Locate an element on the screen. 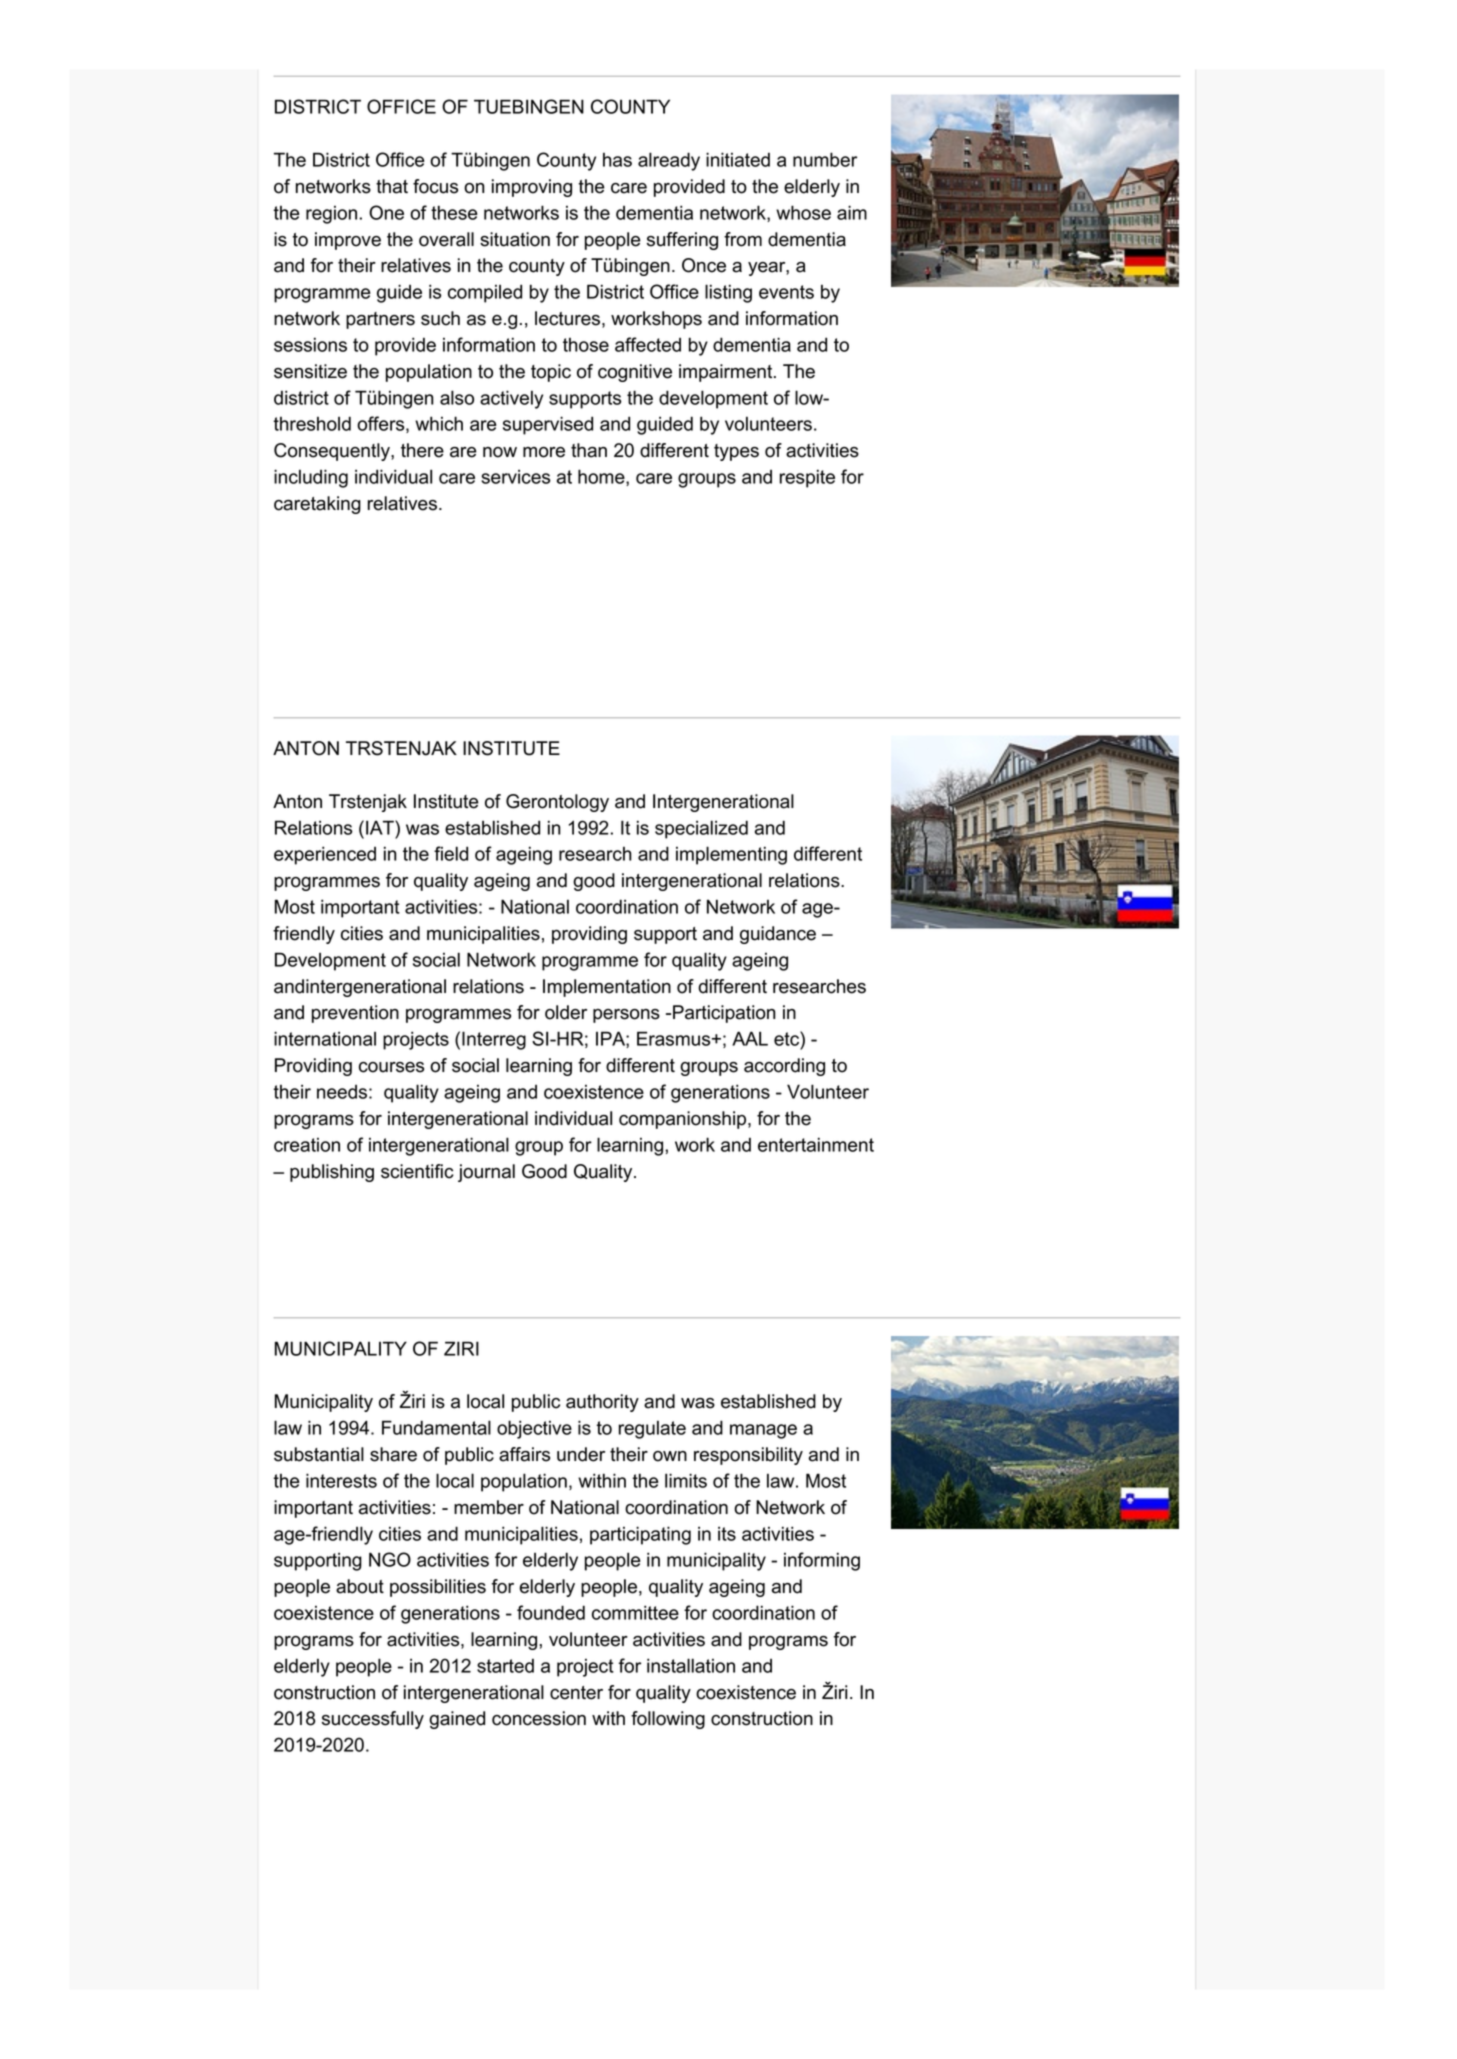 The width and height of the screenshot is (1457, 2059). whose is located at coordinates (803, 212).
